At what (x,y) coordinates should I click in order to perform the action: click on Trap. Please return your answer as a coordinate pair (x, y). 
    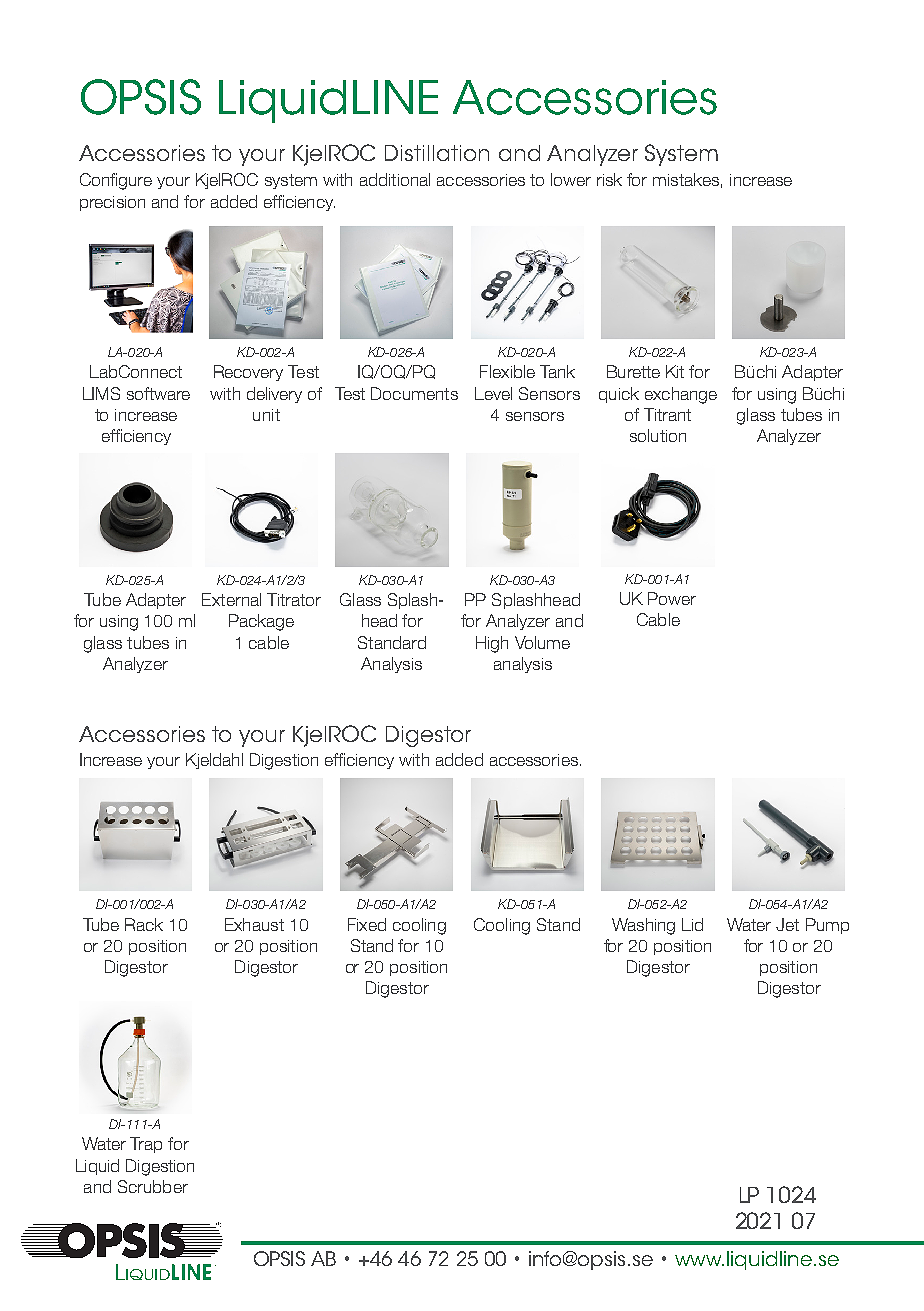
    Looking at the image, I should click on (146, 1145).
